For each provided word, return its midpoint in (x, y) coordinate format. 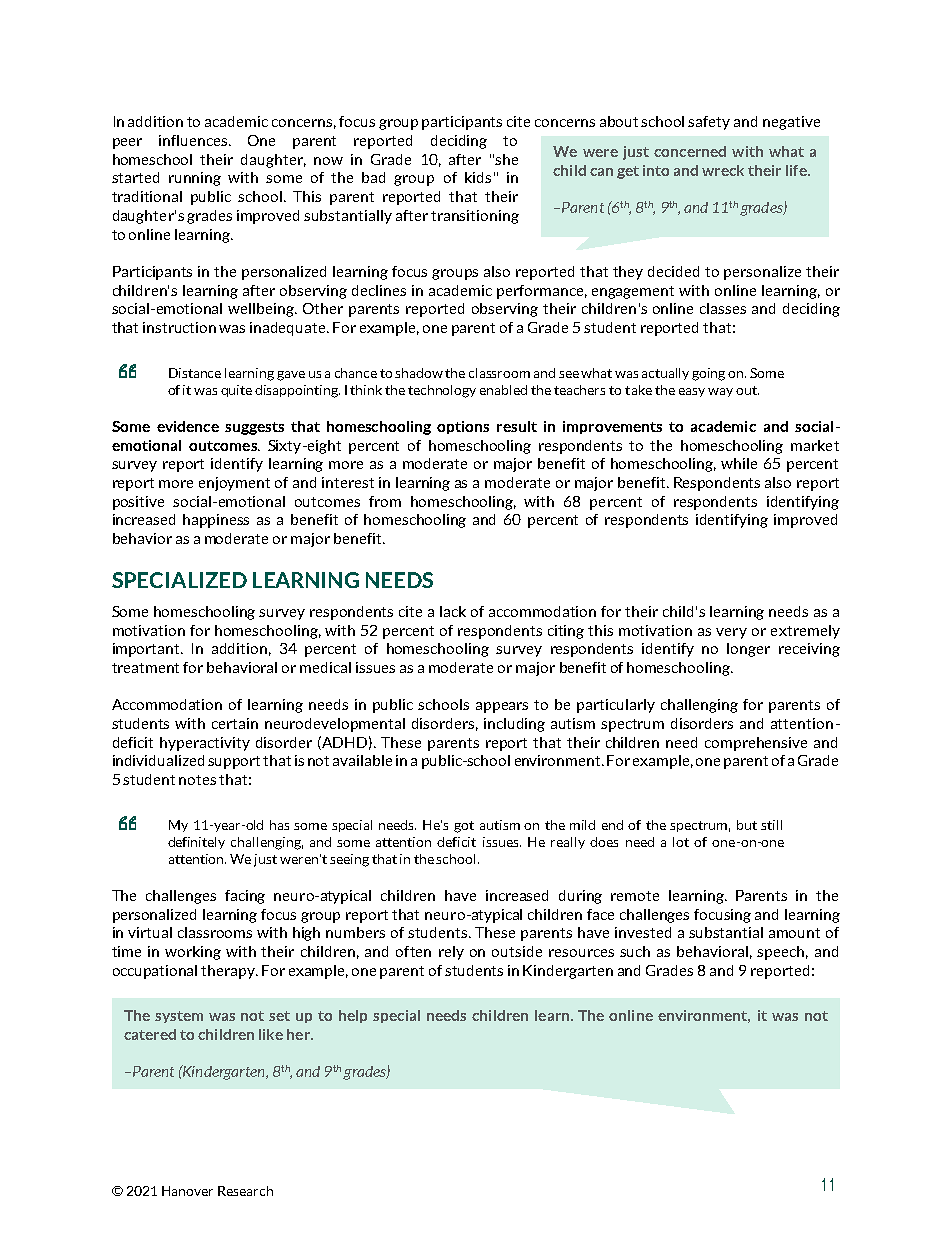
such (635, 951)
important (147, 650)
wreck (723, 170)
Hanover (187, 1191)
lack (453, 611)
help (353, 1016)
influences (194, 140)
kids (478, 177)
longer (748, 650)
